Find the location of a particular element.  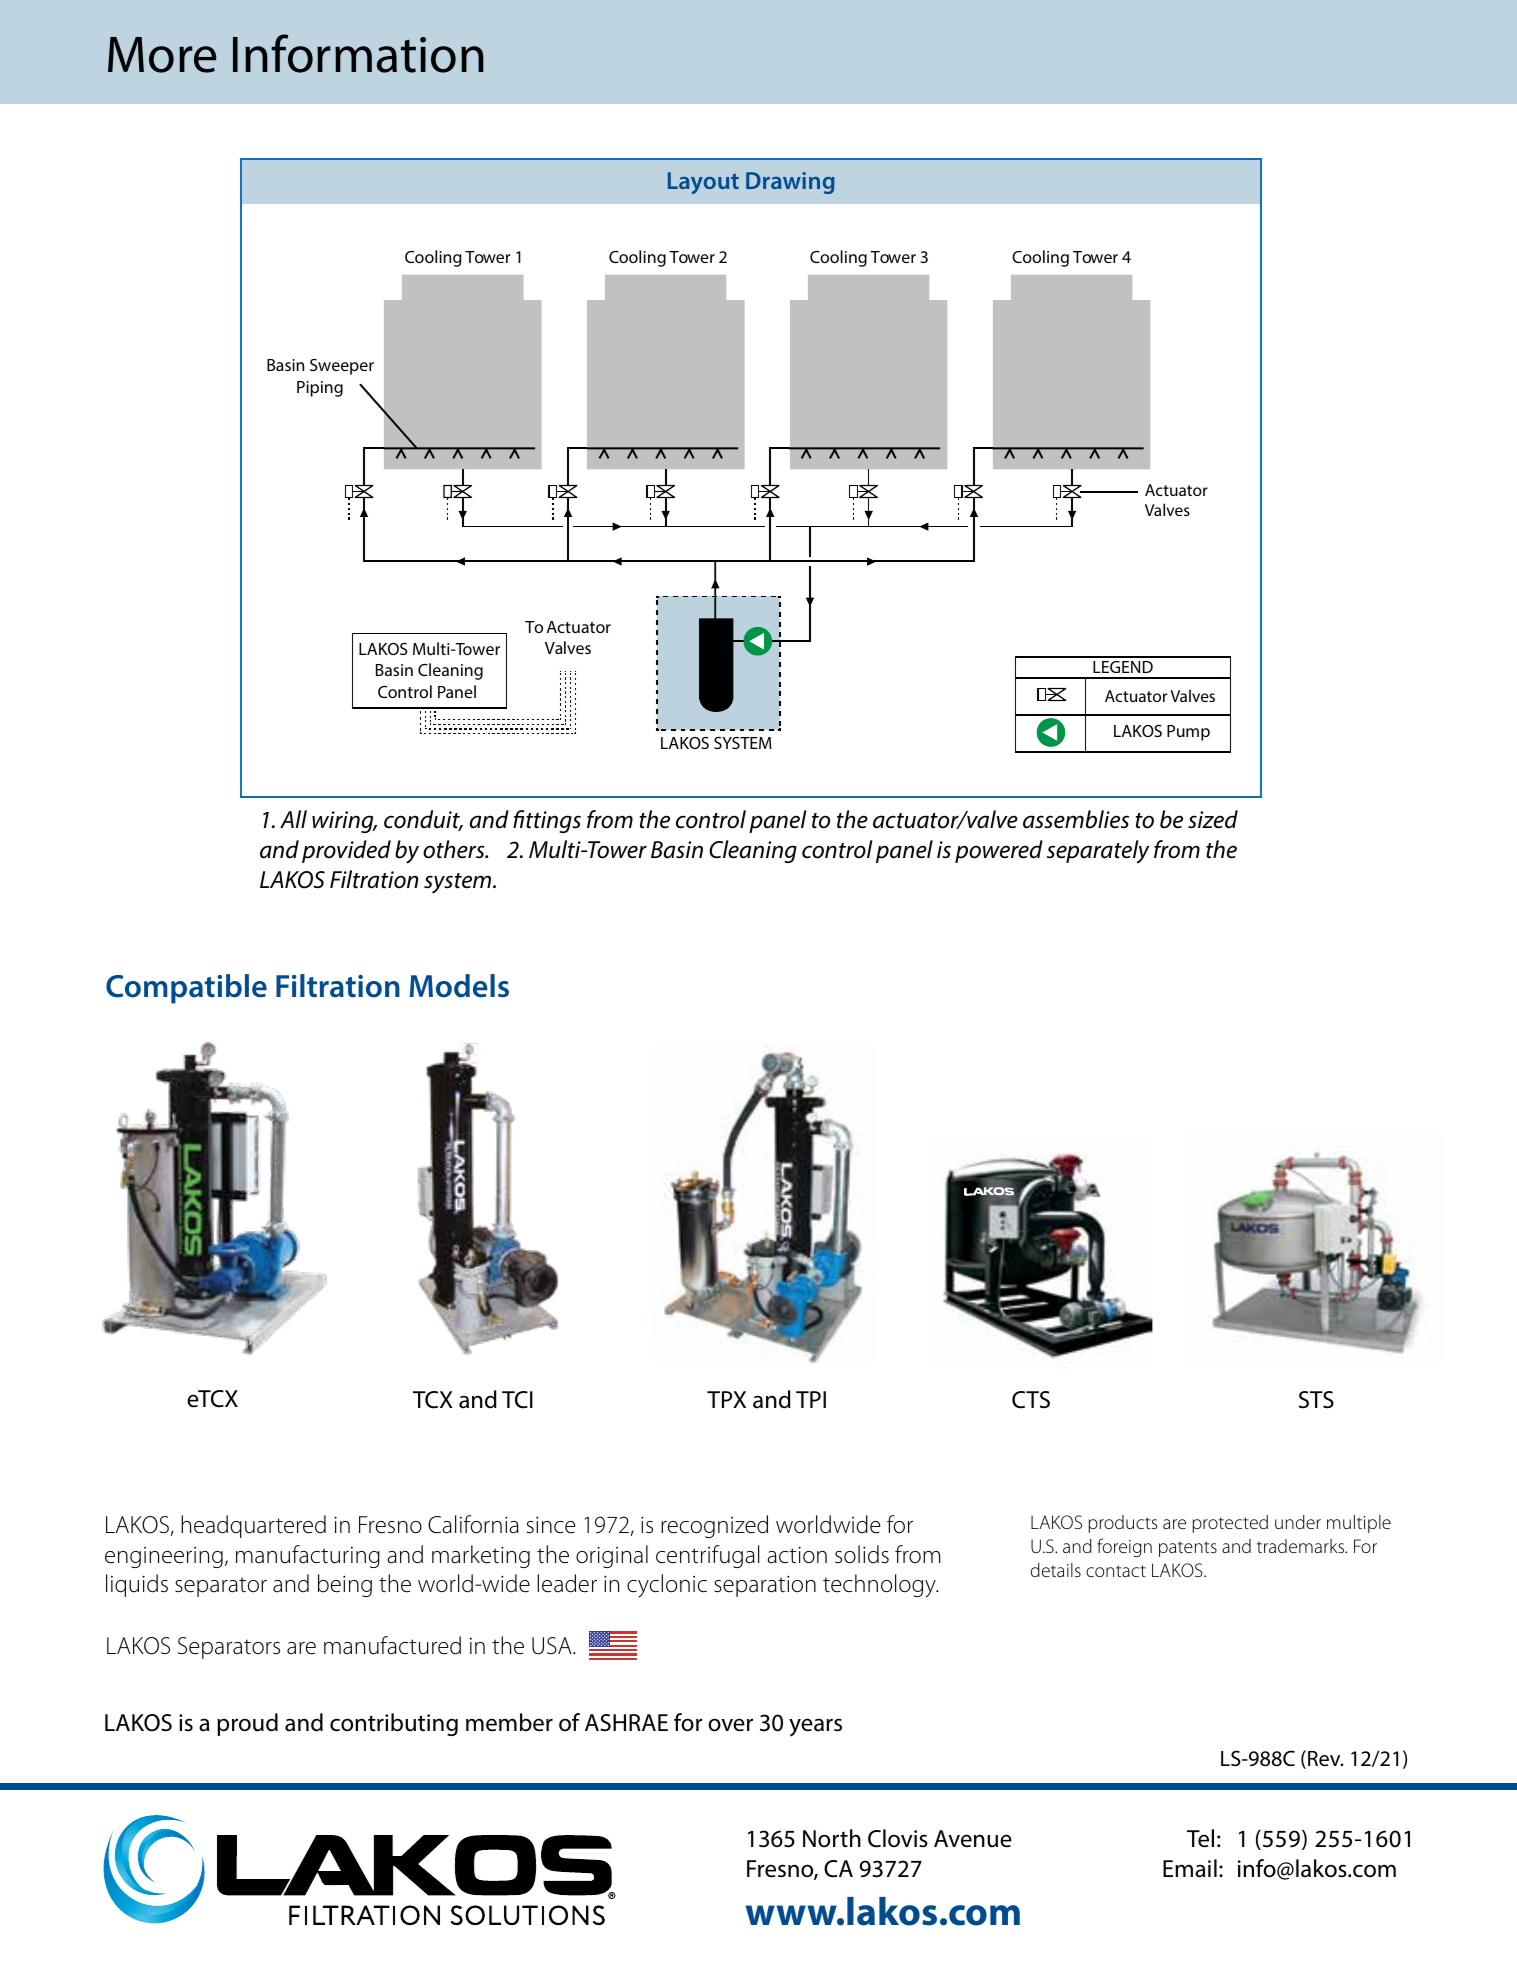

proud is located at coordinates (247, 1724).
